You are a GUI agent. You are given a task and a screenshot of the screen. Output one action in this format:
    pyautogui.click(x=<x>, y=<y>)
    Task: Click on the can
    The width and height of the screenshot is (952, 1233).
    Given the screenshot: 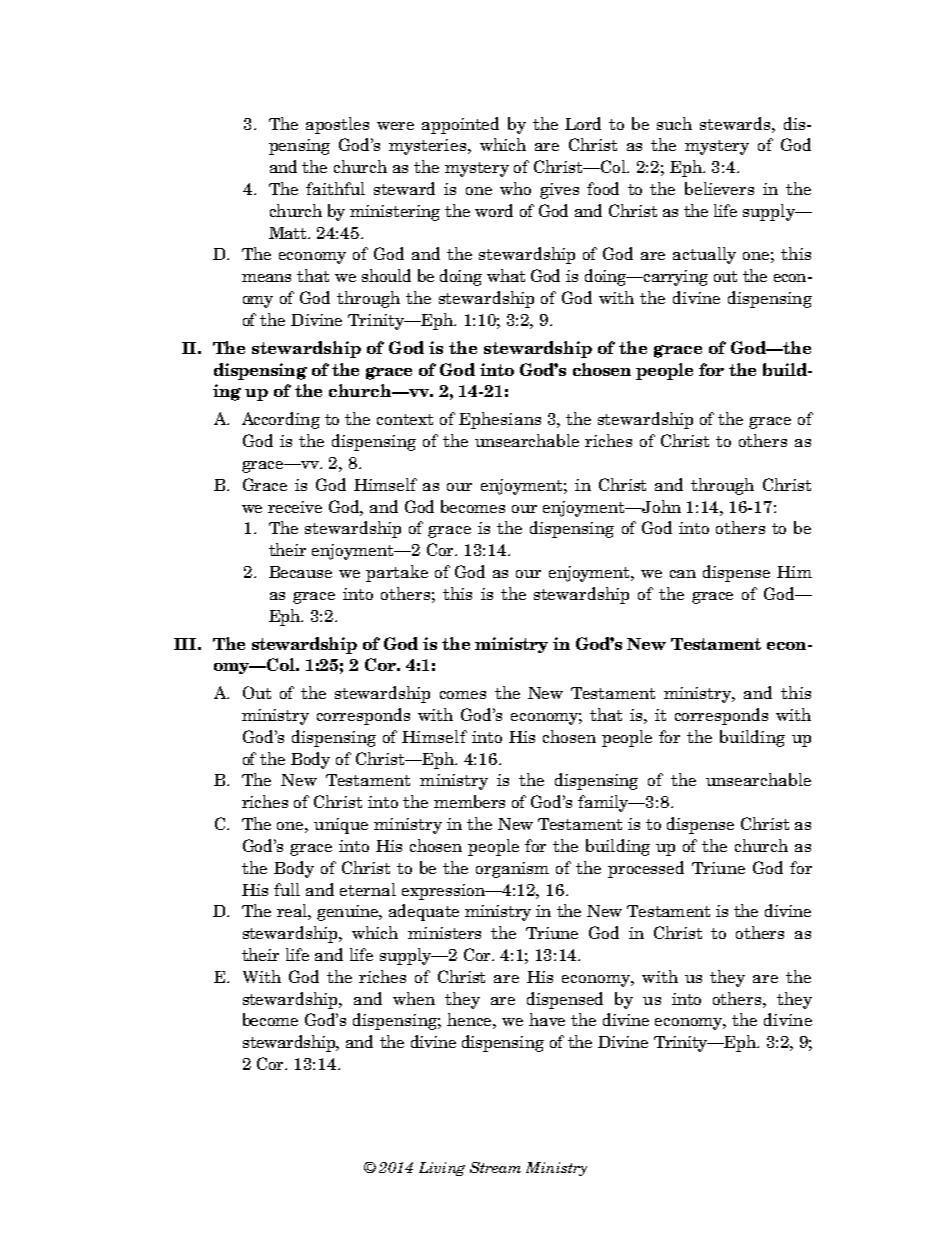 What is the action you would take?
    pyautogui.click(x=683, y=574)
